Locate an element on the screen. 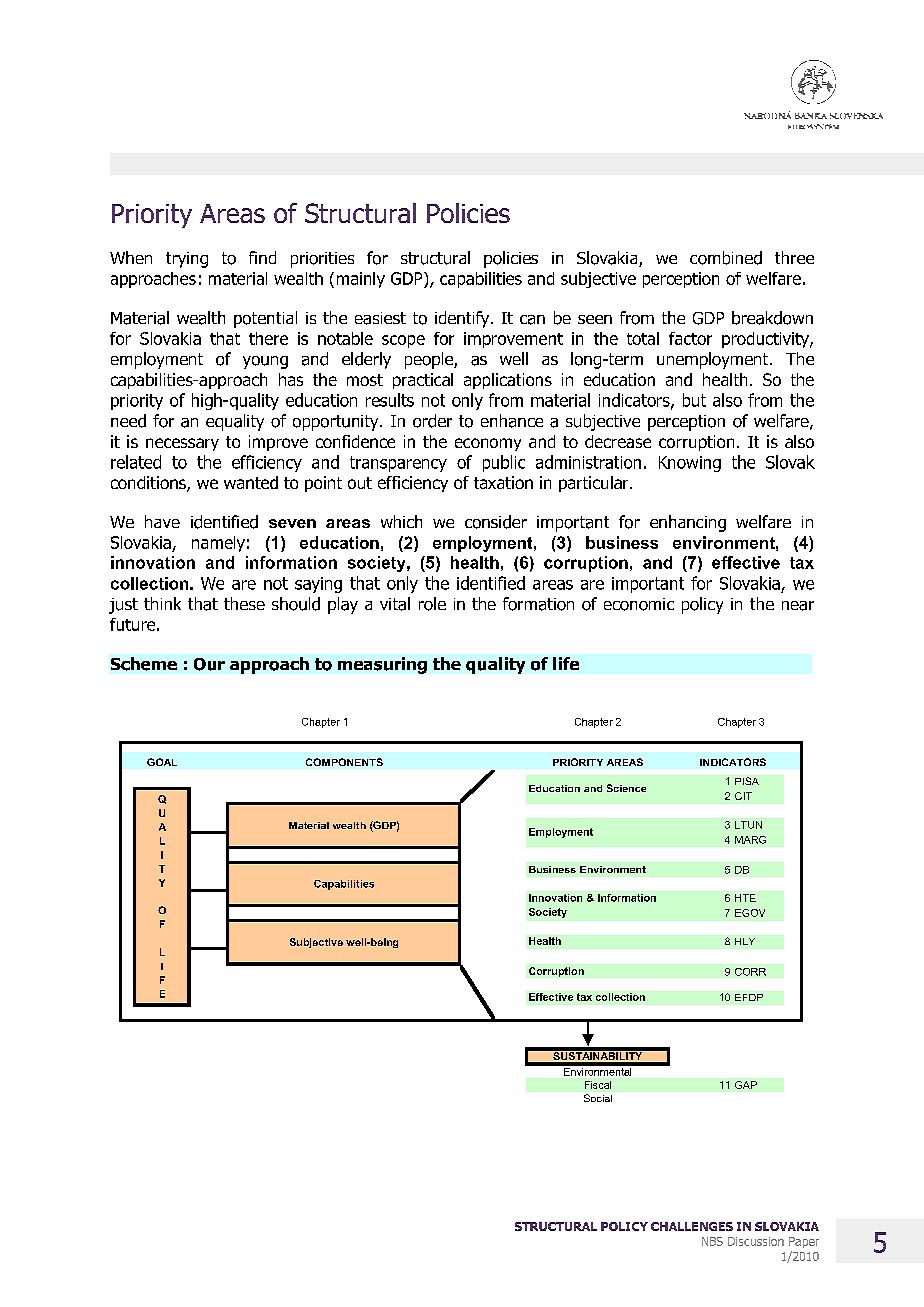  CHALLENGES is located at coordinates (692, 1226).
